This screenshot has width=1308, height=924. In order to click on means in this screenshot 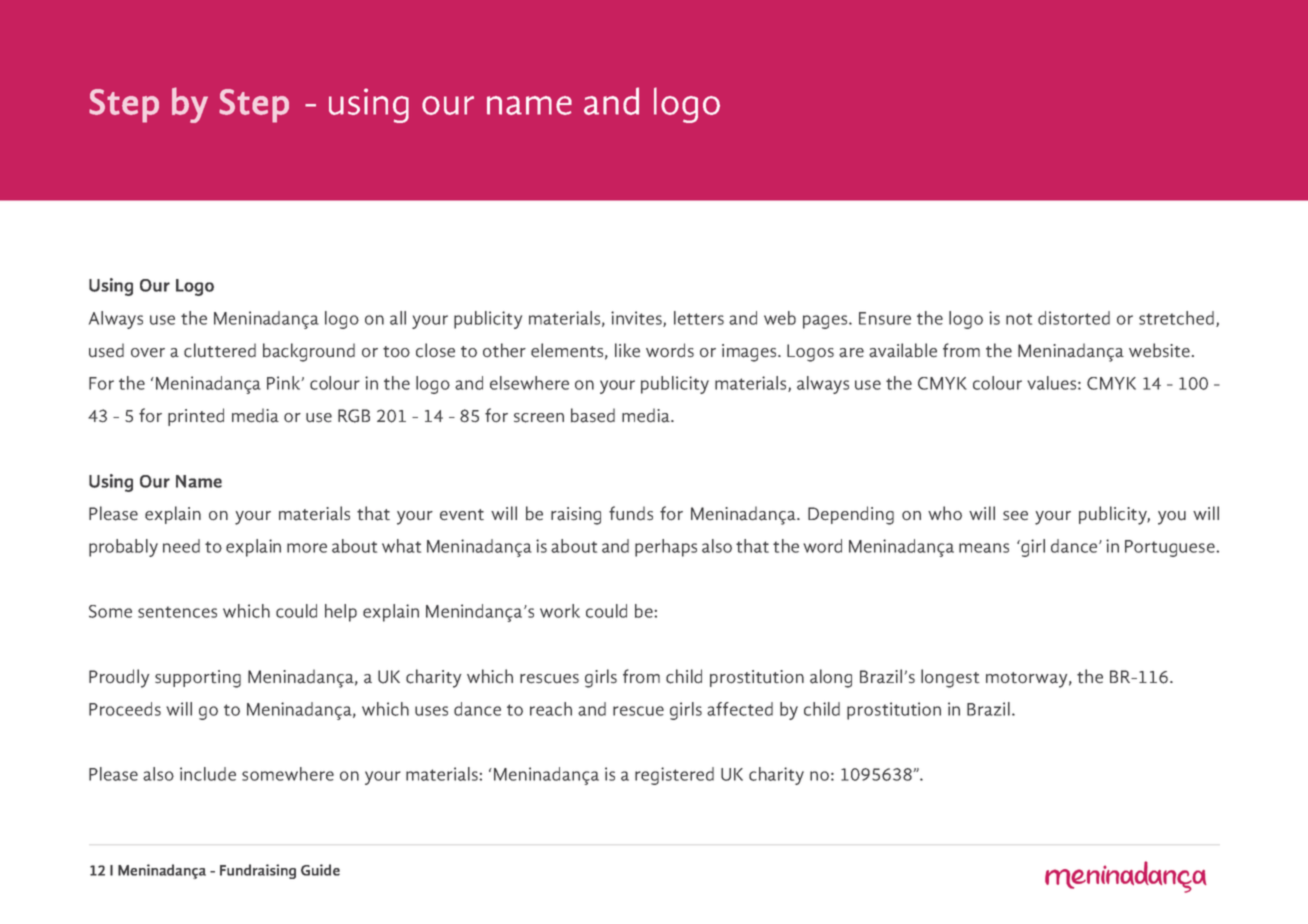, I will do `click(984, 548)`.
